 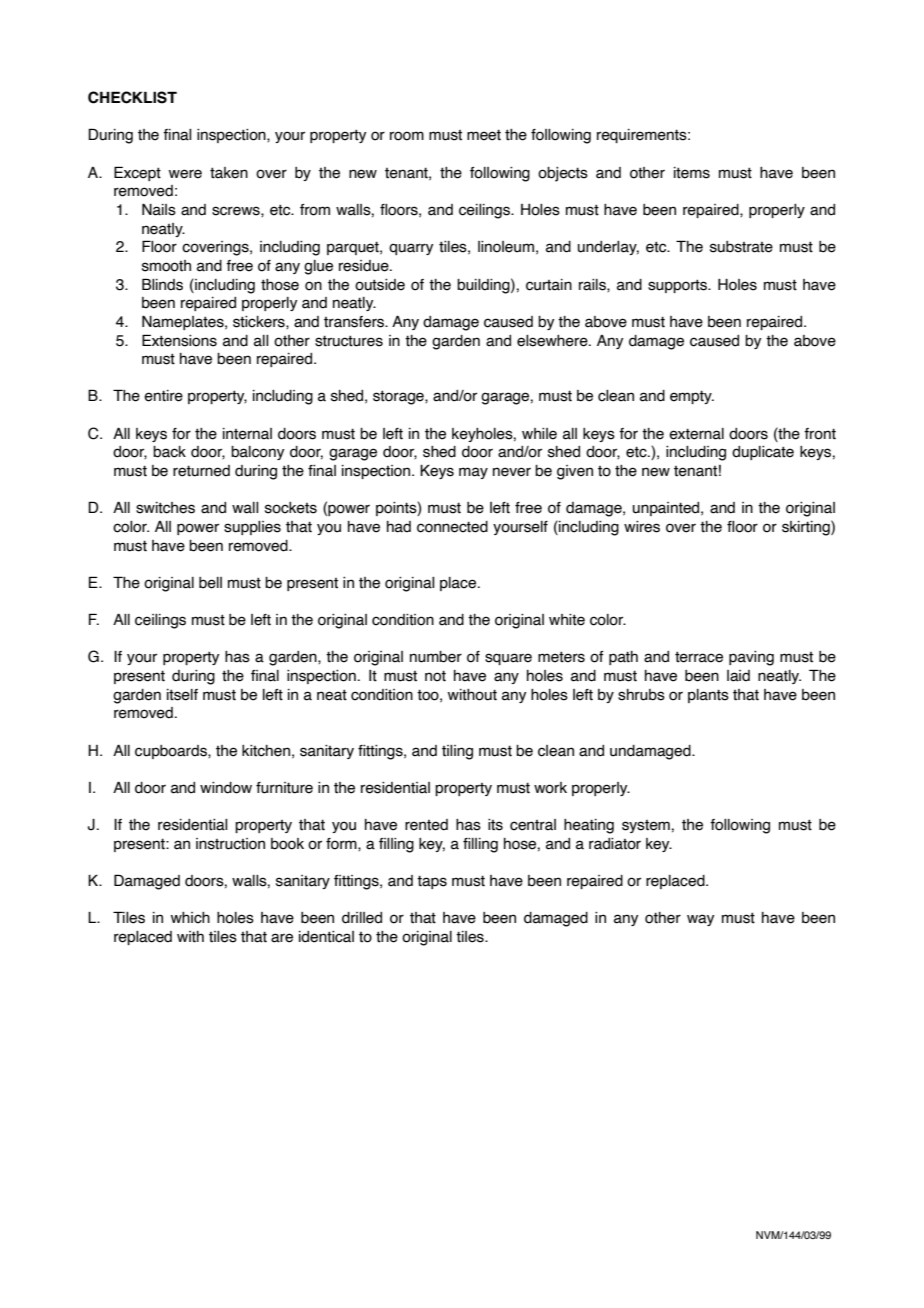 What do you see at coordinates (751, 658) in the document?
I see `paving` at bounding box center [751, 658].
